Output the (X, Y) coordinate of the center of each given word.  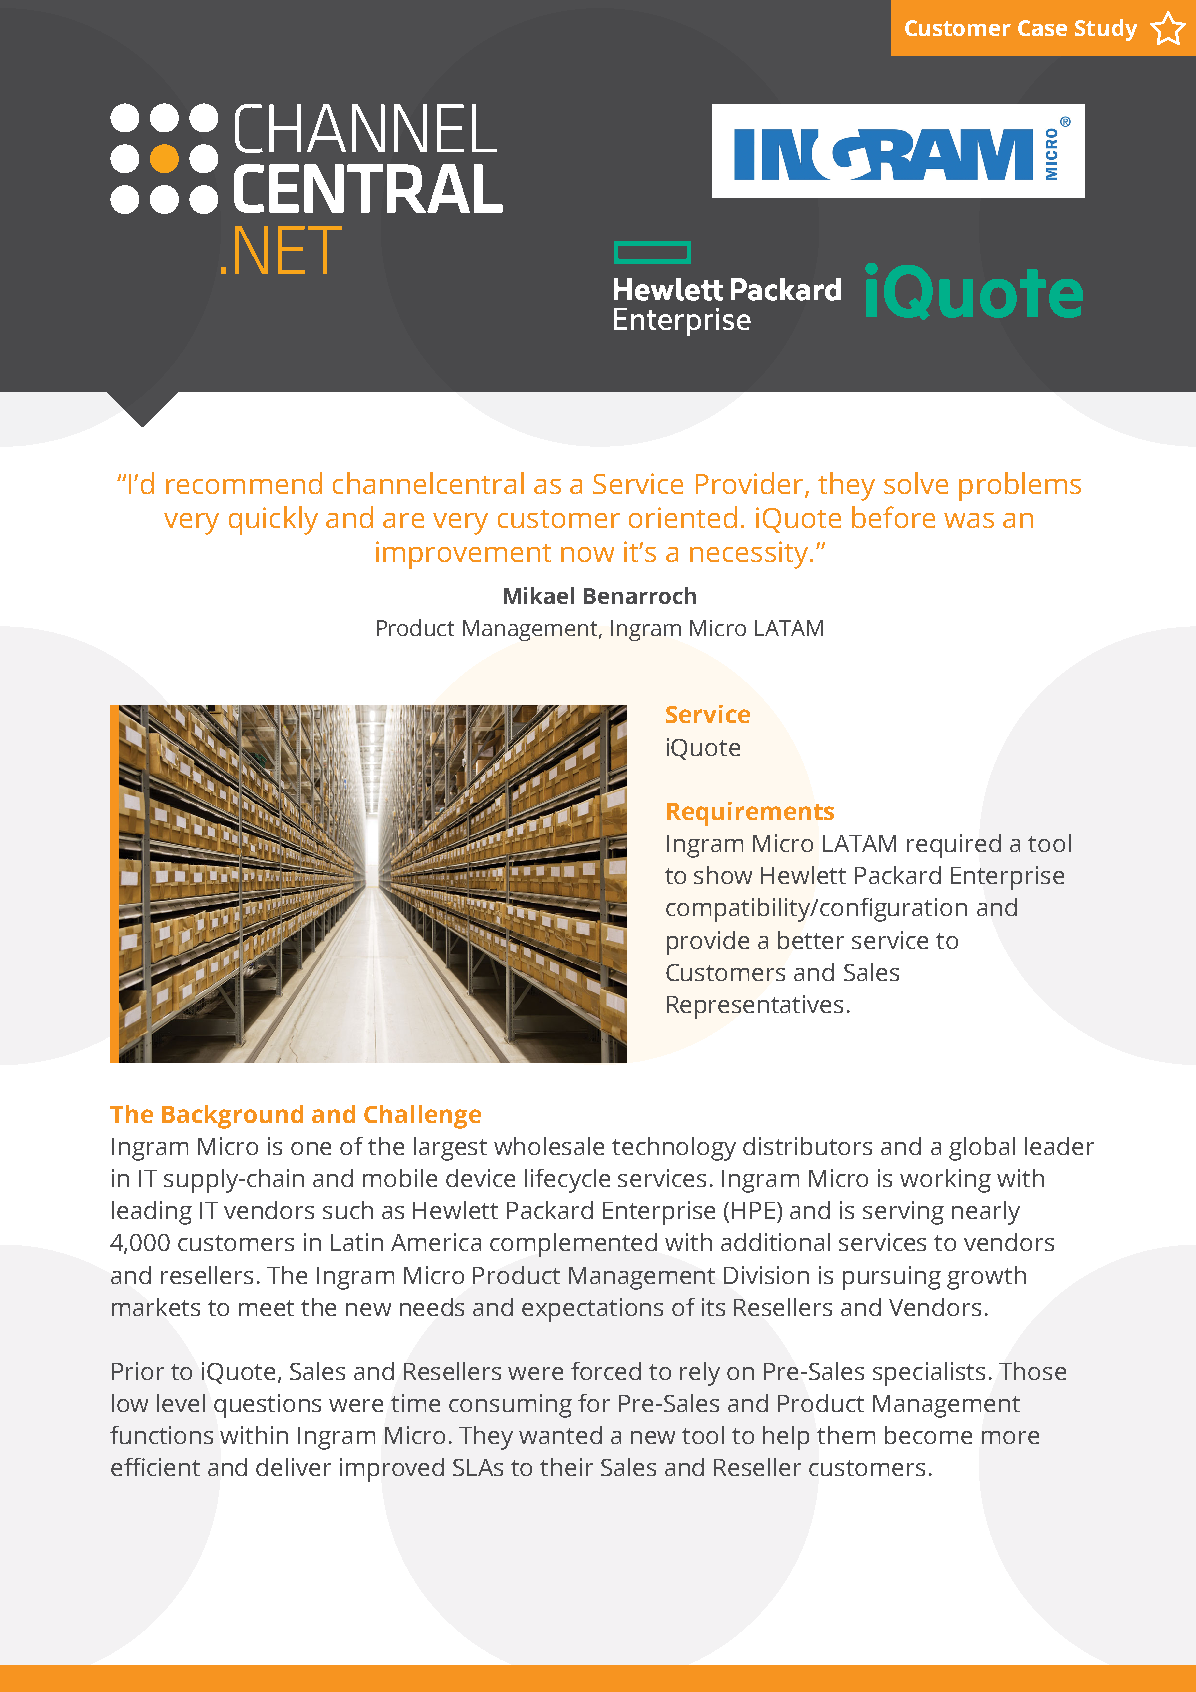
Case (1042, 28)
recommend (244, 483)
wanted (560, 1435)
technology (674, 1149)
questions (267, 1406)
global (982, 1149)
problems (1020, 486)
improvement (463, 555)
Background (232, 1117)
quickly (273, 520)
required (954, 846)
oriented (683, 517)
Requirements (750, 814)
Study (1106, 30)
